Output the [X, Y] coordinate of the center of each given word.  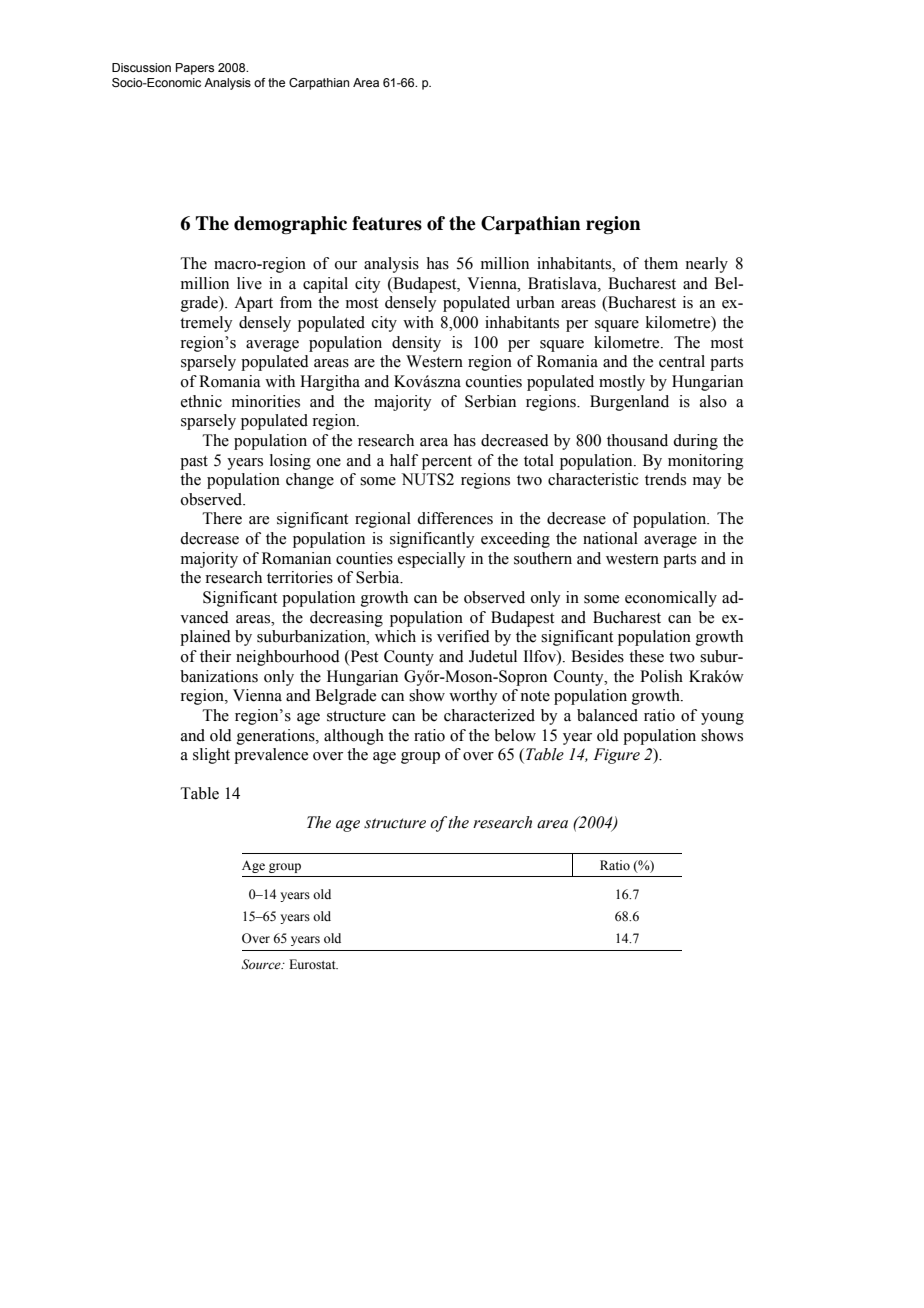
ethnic [201, 401]
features [387, 223]
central [682, 361]
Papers [195, 69]
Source [262, 964]
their [215, 656]
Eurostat [313, 964]
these [646, 656]
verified [463, 636]
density [416, 344]
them [661, 263]
